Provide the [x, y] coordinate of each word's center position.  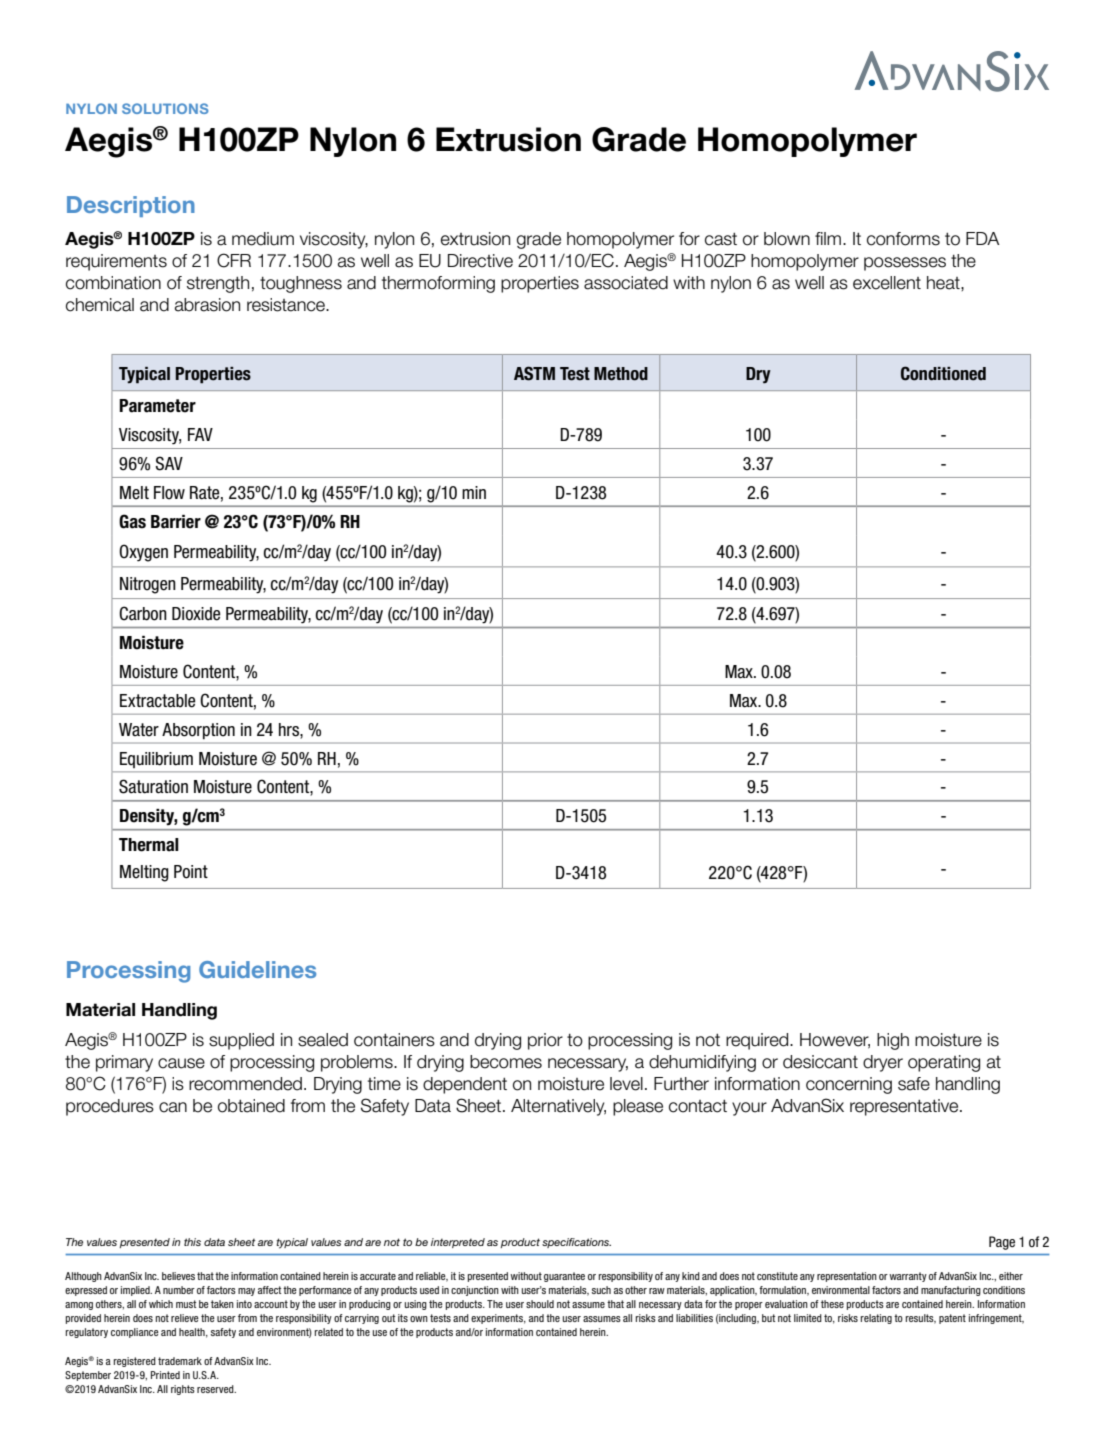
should [540, 1304]
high [893, 1041]
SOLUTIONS [165, 108]
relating [876, 1319]
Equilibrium [156, 760]
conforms [903, 239]
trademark [180, 1361]
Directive [480, 261]
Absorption [198, 731]
